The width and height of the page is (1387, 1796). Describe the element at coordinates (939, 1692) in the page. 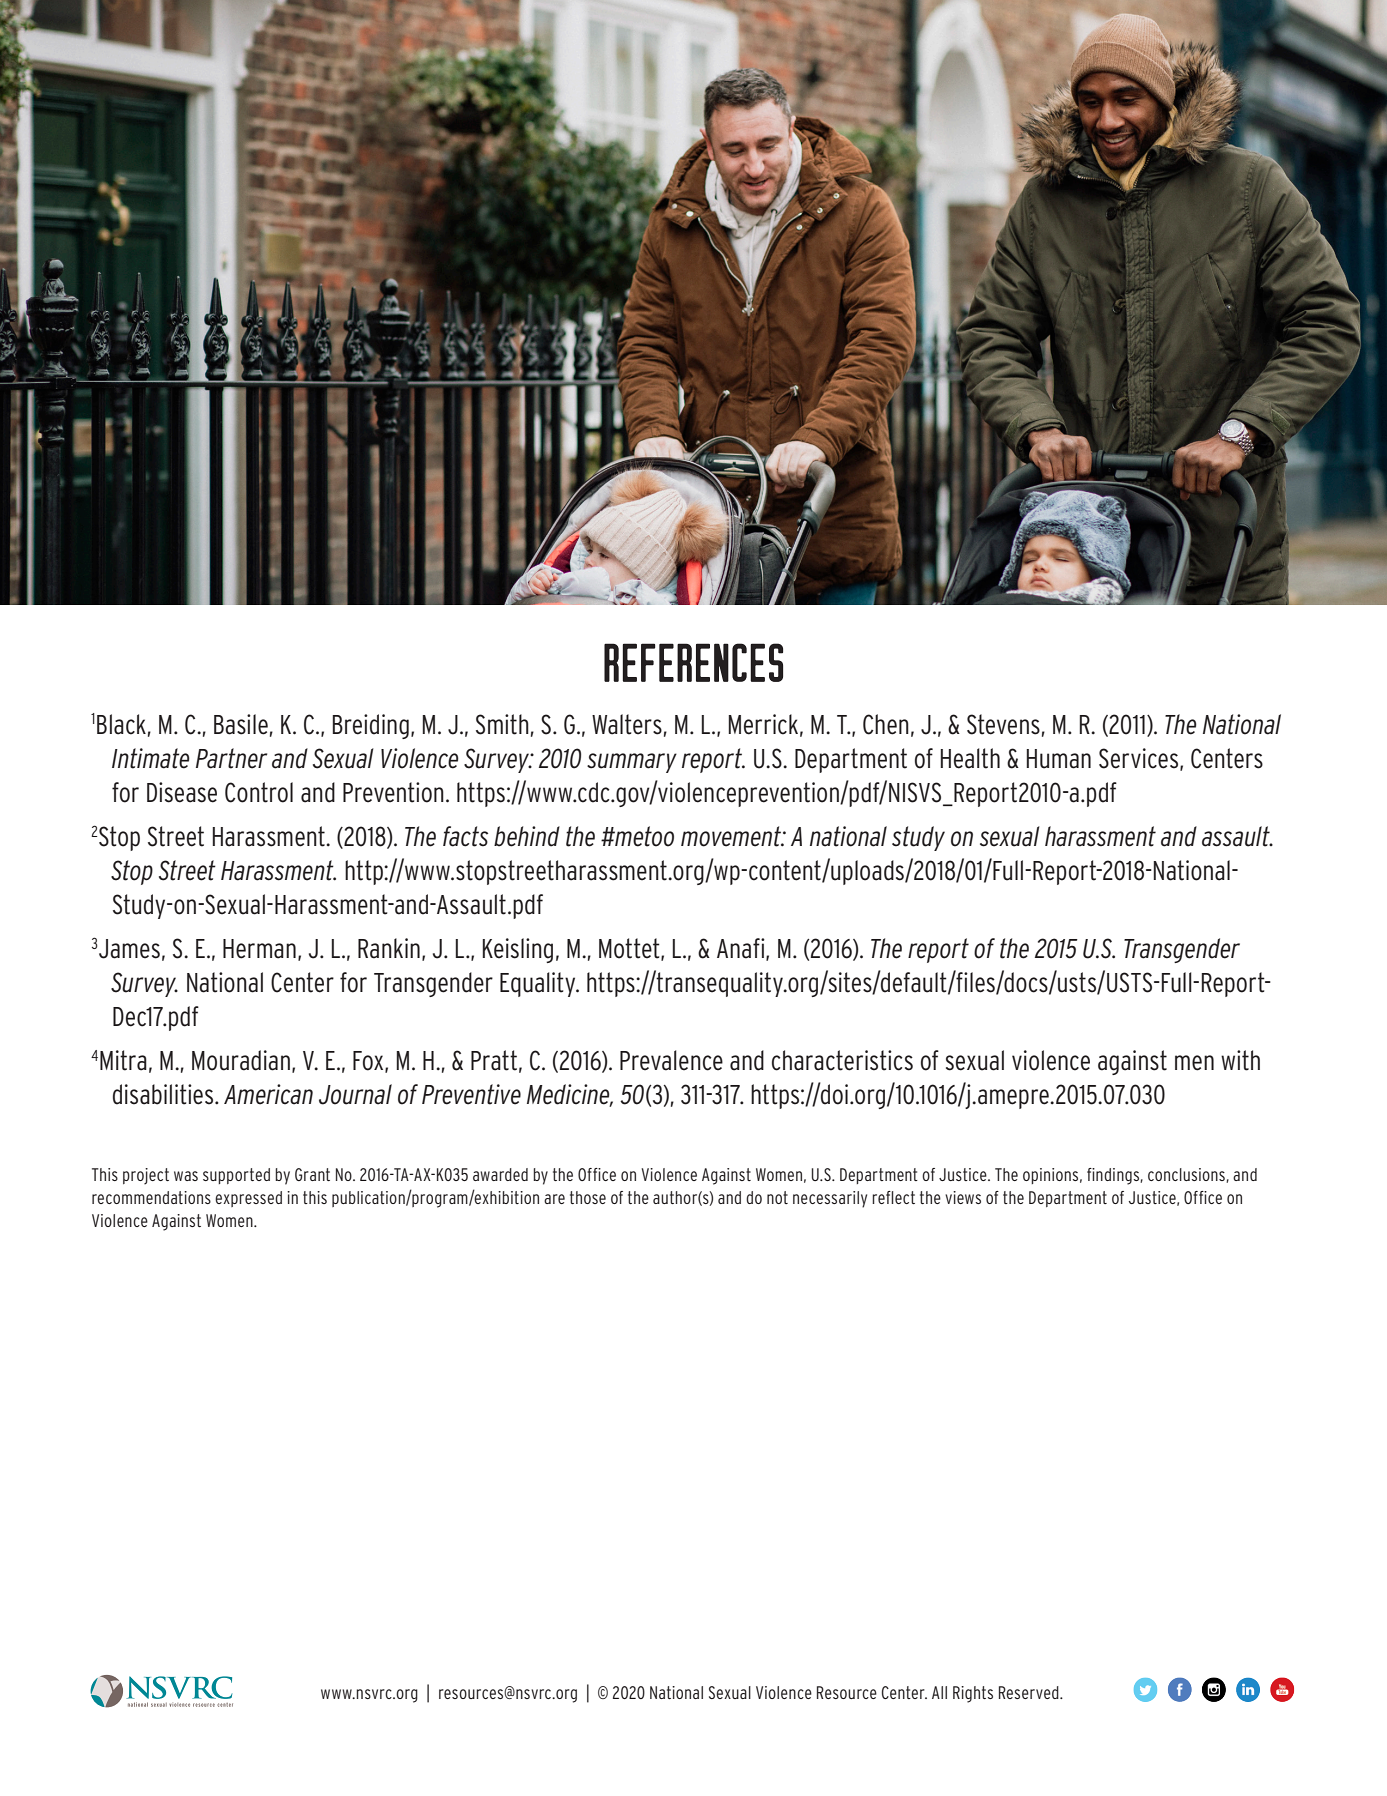

I see `All` at that location.
